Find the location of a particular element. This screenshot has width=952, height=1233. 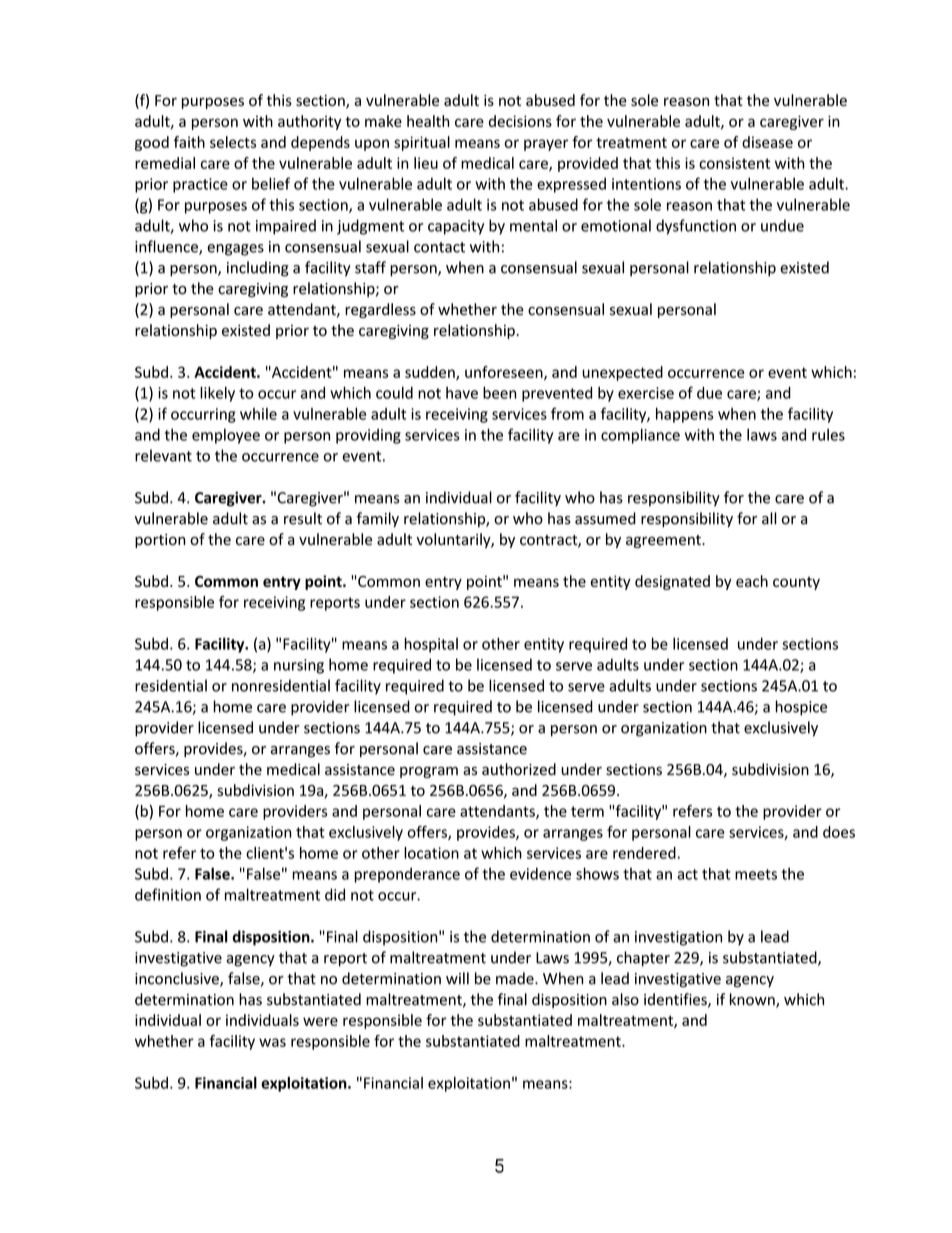

disease is located at coordinates (767, 142).
